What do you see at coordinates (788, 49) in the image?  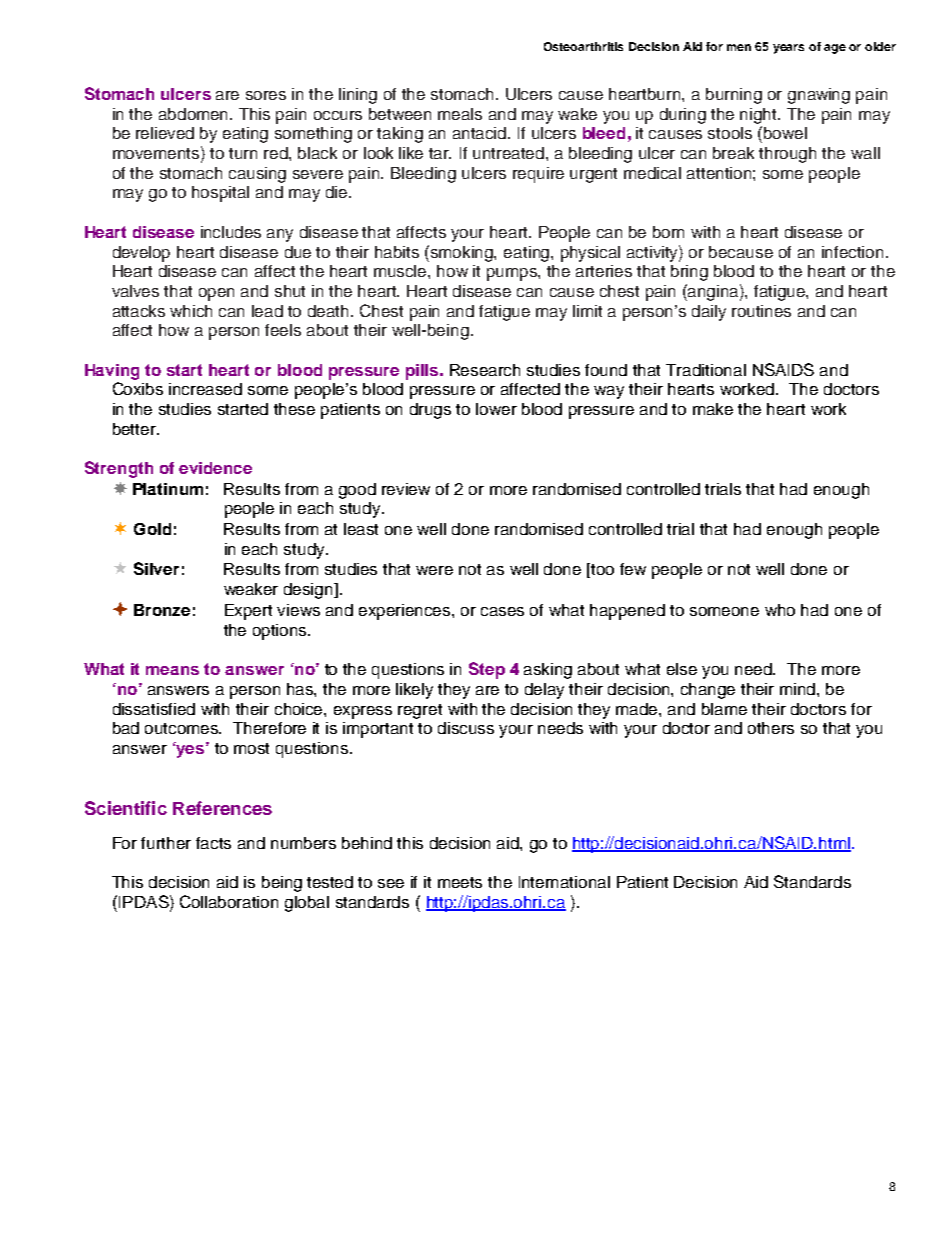 I see `years` at bounding box center [788, 49].
